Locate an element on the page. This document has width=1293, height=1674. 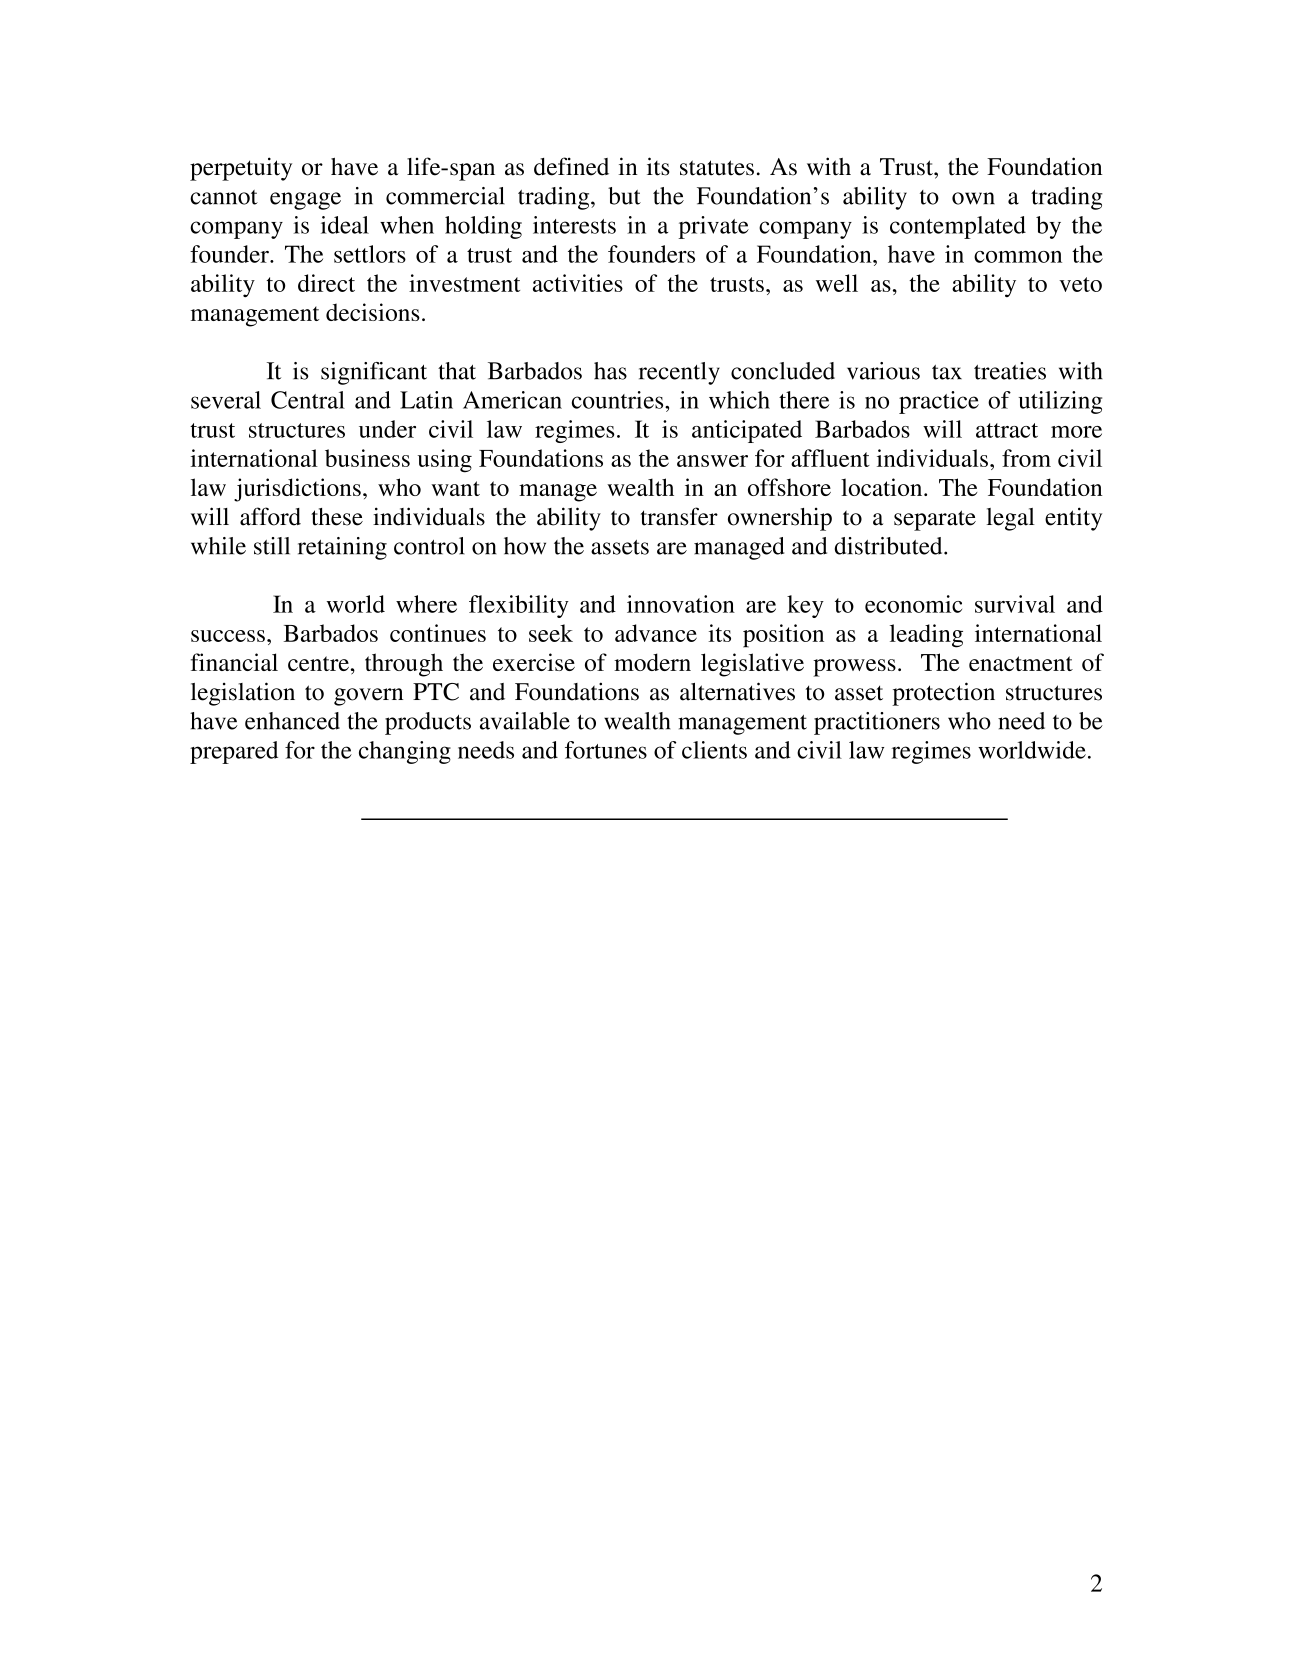
business is located at coordinates (367, 458).
